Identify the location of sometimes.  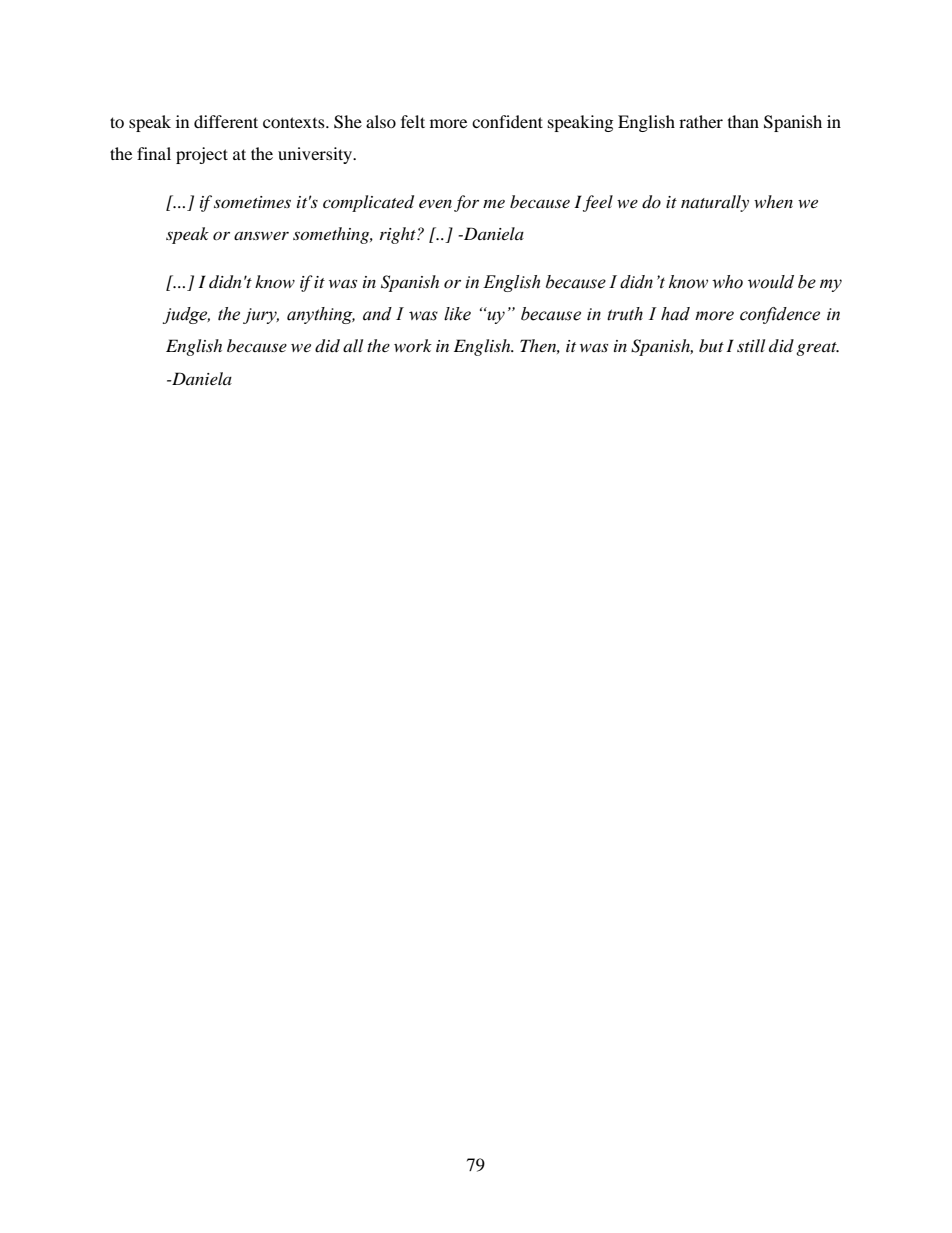
(252, 202).
